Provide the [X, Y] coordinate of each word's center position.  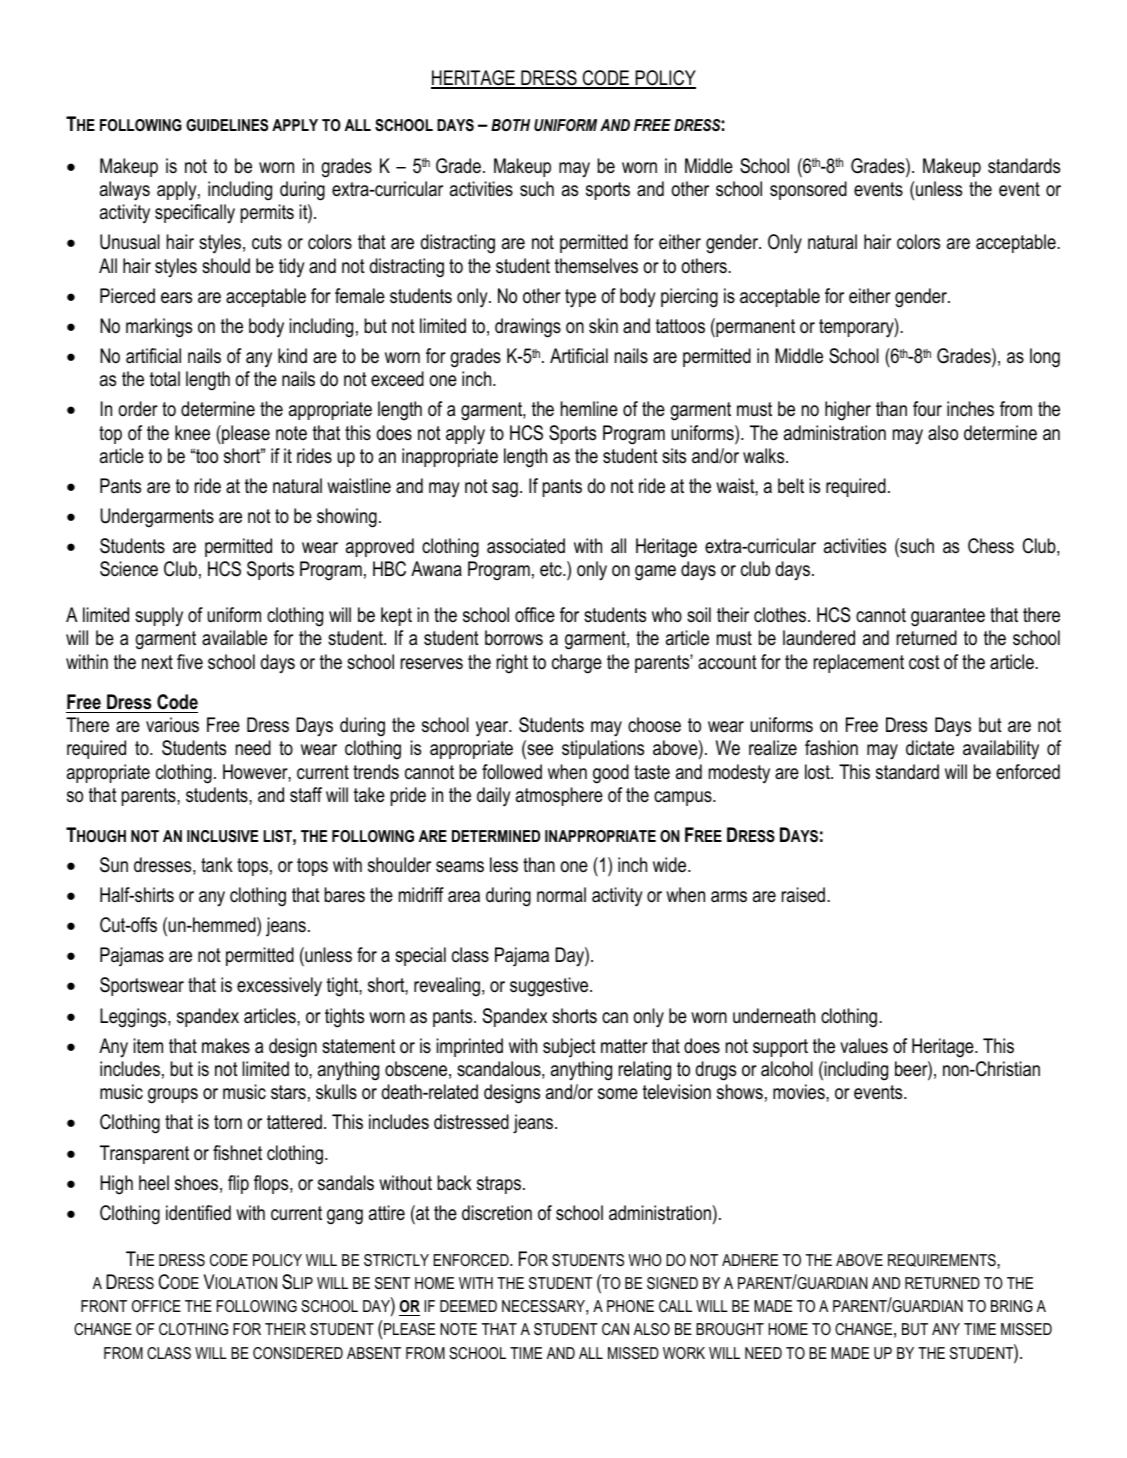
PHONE [630, 1306]
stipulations [603, 749]
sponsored [808, 190]
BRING [1012, 1306]
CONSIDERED [298, 1353]
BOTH [510, 125]
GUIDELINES [227, 125]
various [172, 725]
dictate [930, 748]
